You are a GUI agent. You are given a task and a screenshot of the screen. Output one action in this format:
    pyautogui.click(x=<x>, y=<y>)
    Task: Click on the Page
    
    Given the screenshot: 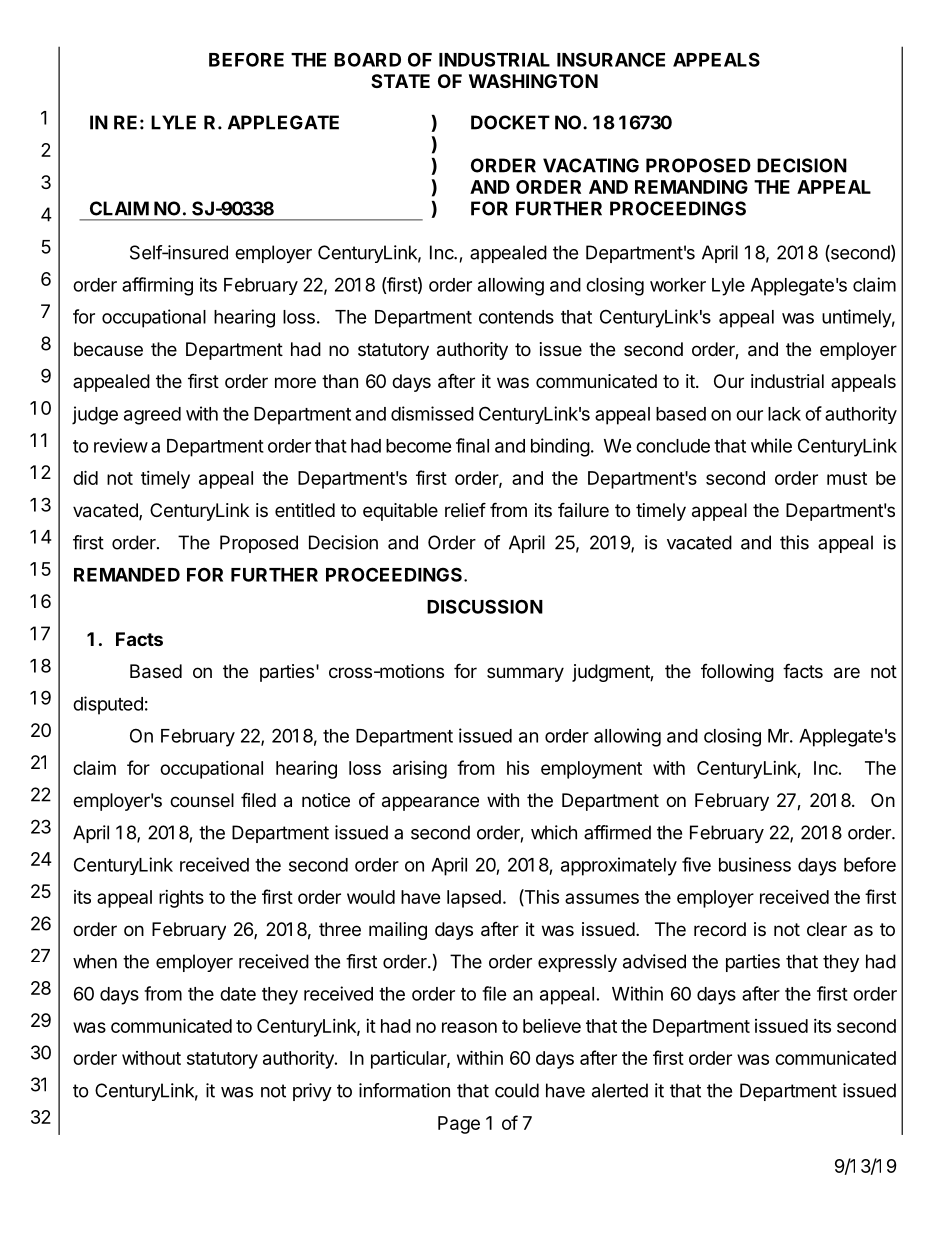 What is the action you would take?
    pyautogui.click(x=459, y=1125)
